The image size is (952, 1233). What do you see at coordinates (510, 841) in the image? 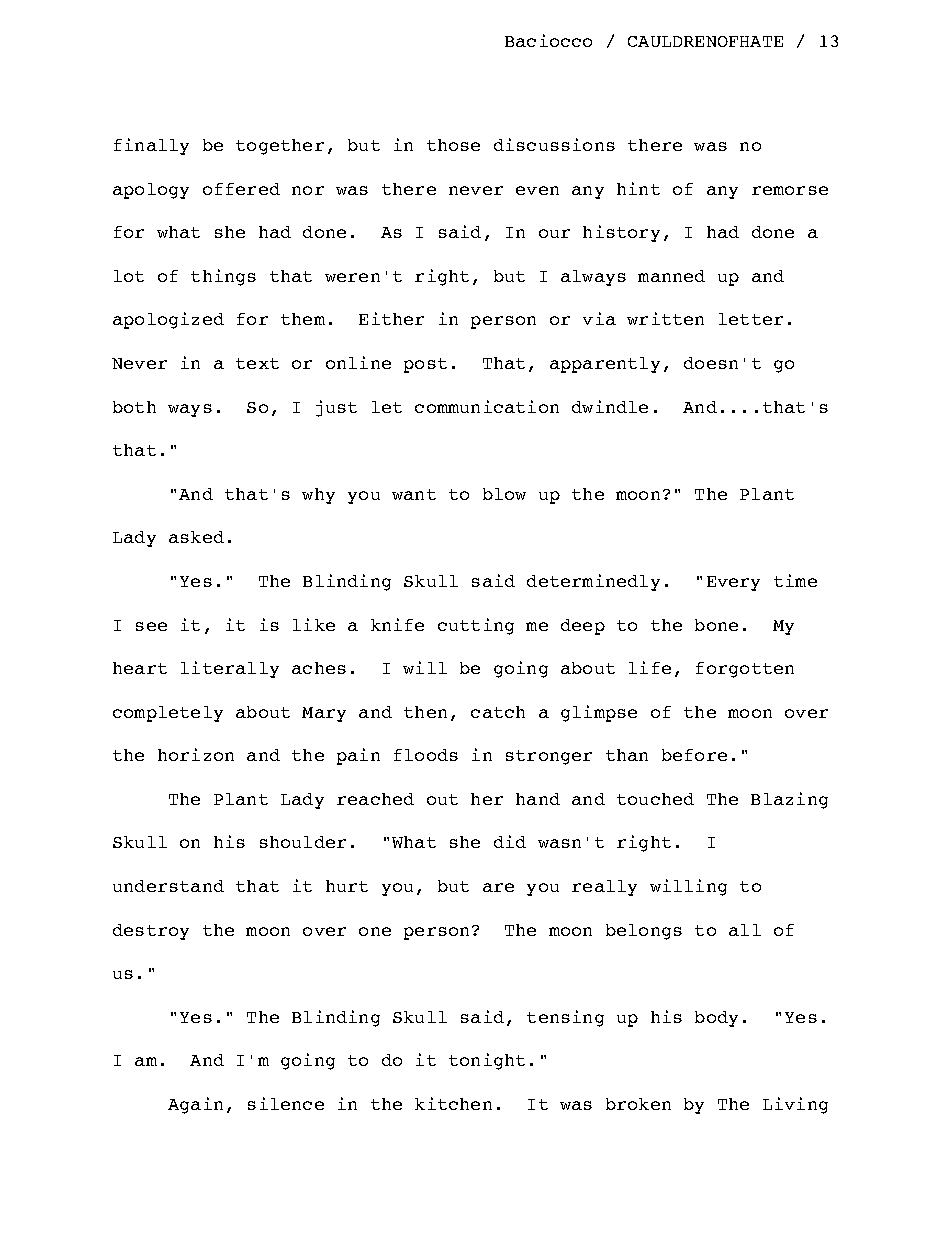
I see `did` at bounding box center [510, 841].
